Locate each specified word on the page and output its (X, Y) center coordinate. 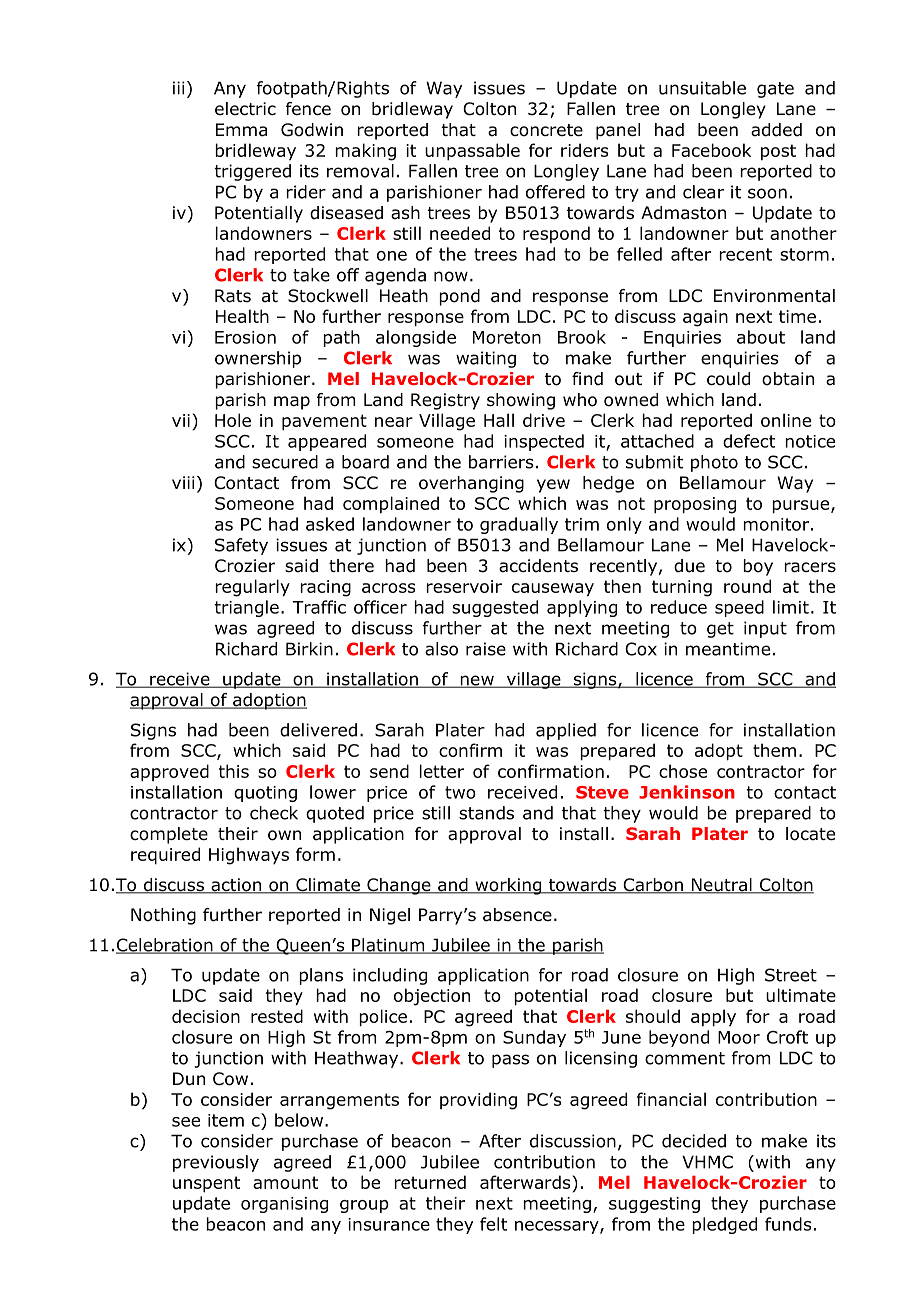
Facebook (711, 150)
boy (758, 567)
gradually (519, 525)
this (234, 771)
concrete (546, 130)
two (460, 792)
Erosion (245, 337)
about (761, 337)
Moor (739, 1037)
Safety (241, 546)
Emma (241, 130)
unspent (206, 1184)
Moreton (507, 337)
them (774, 750)
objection (432, 997)
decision (206, 1016)
